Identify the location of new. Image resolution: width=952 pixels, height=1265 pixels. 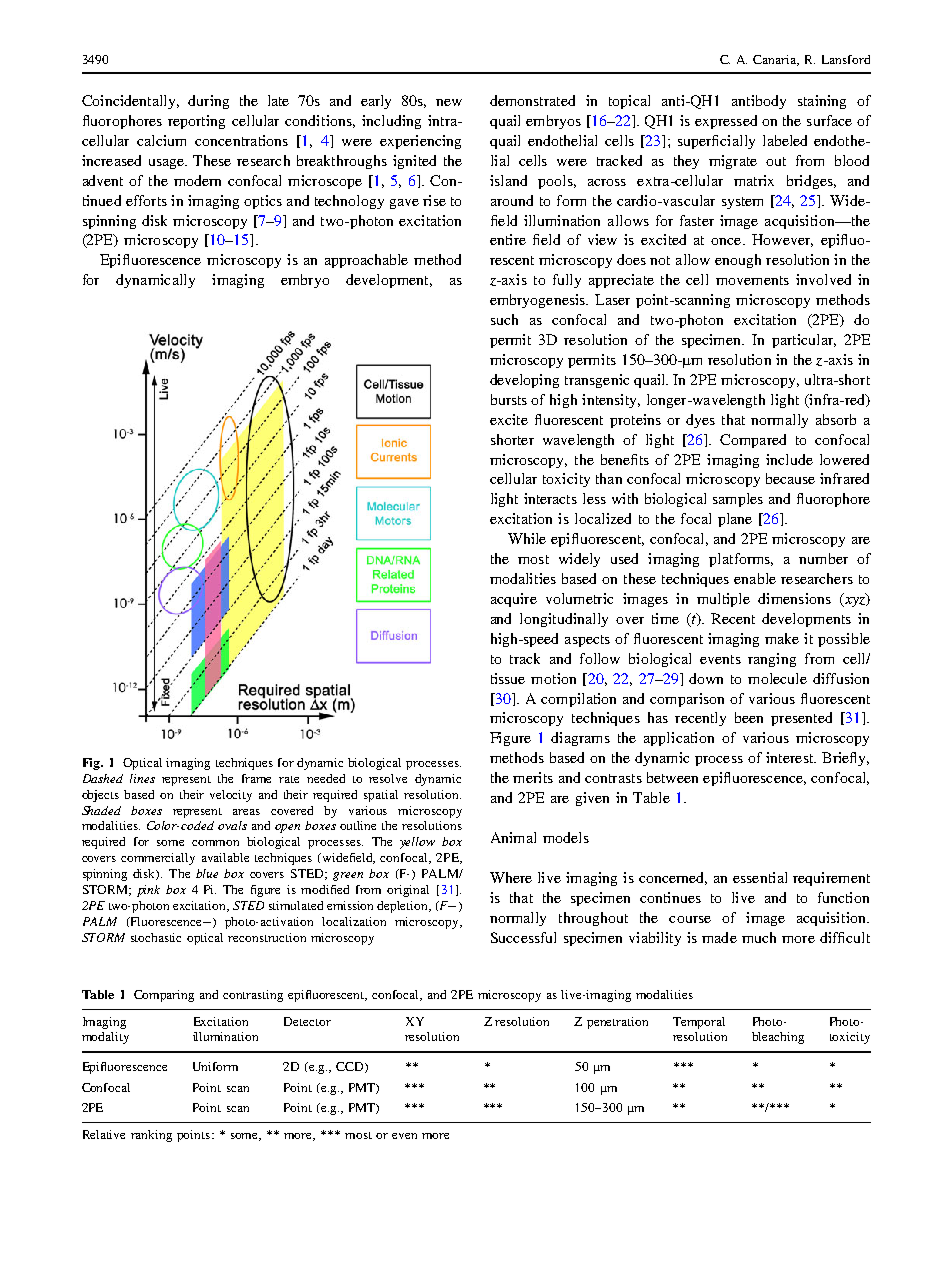
(449, 102).
